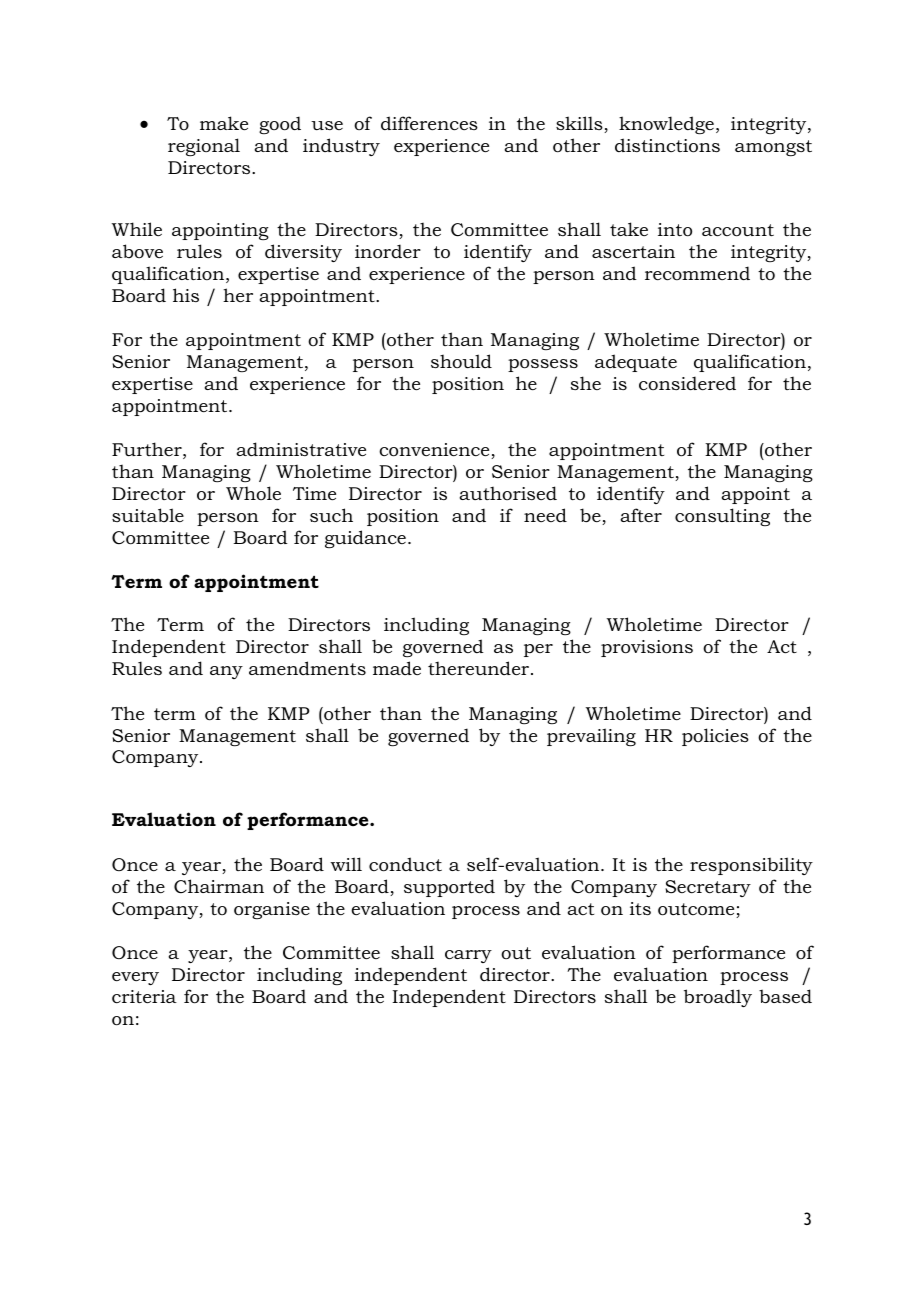 Image resolution: width=924 pixels, height=1307 pixels. I want to click on amendments, so click(307, 668).
